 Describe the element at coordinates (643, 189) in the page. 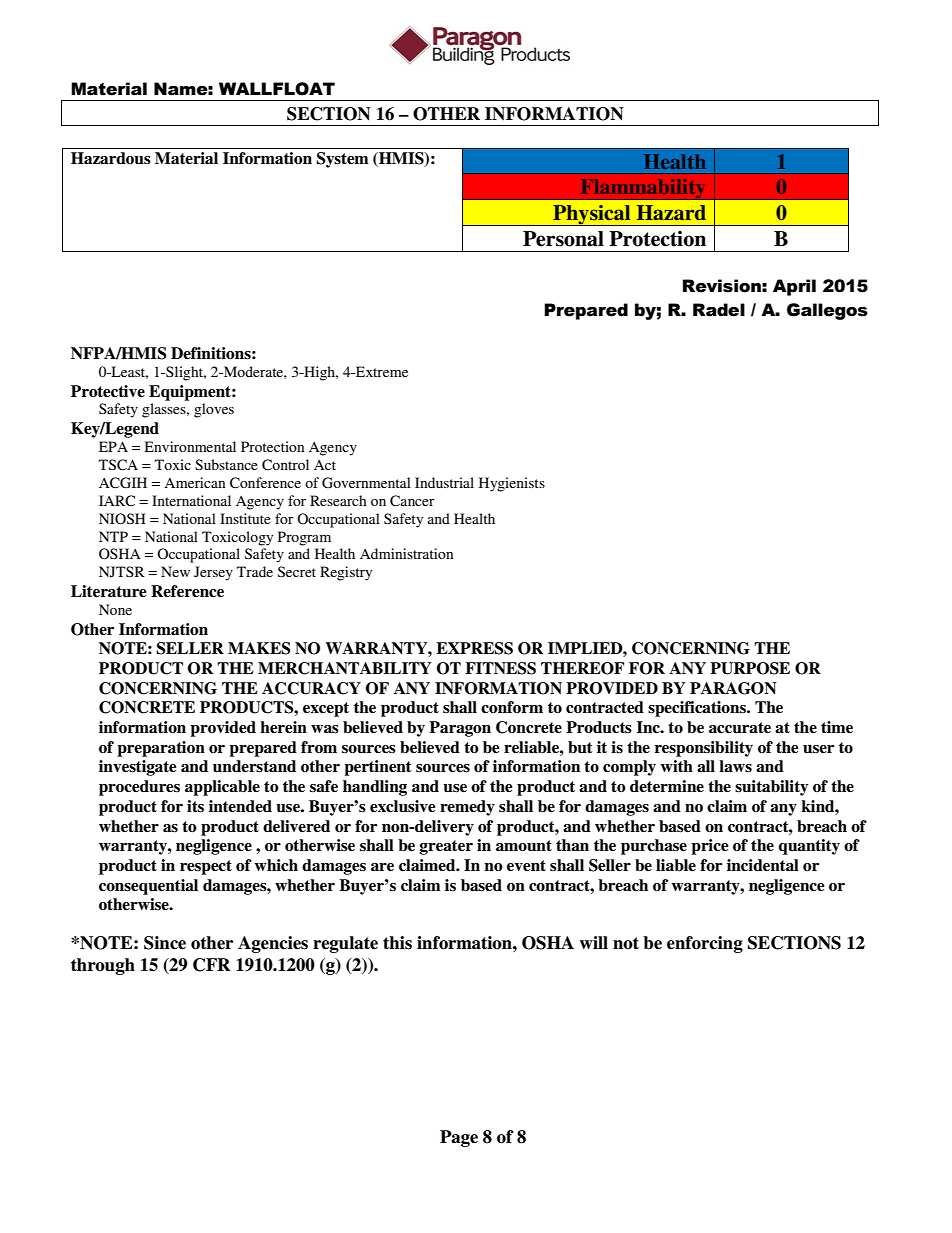

I see `Flammability` at that location.
